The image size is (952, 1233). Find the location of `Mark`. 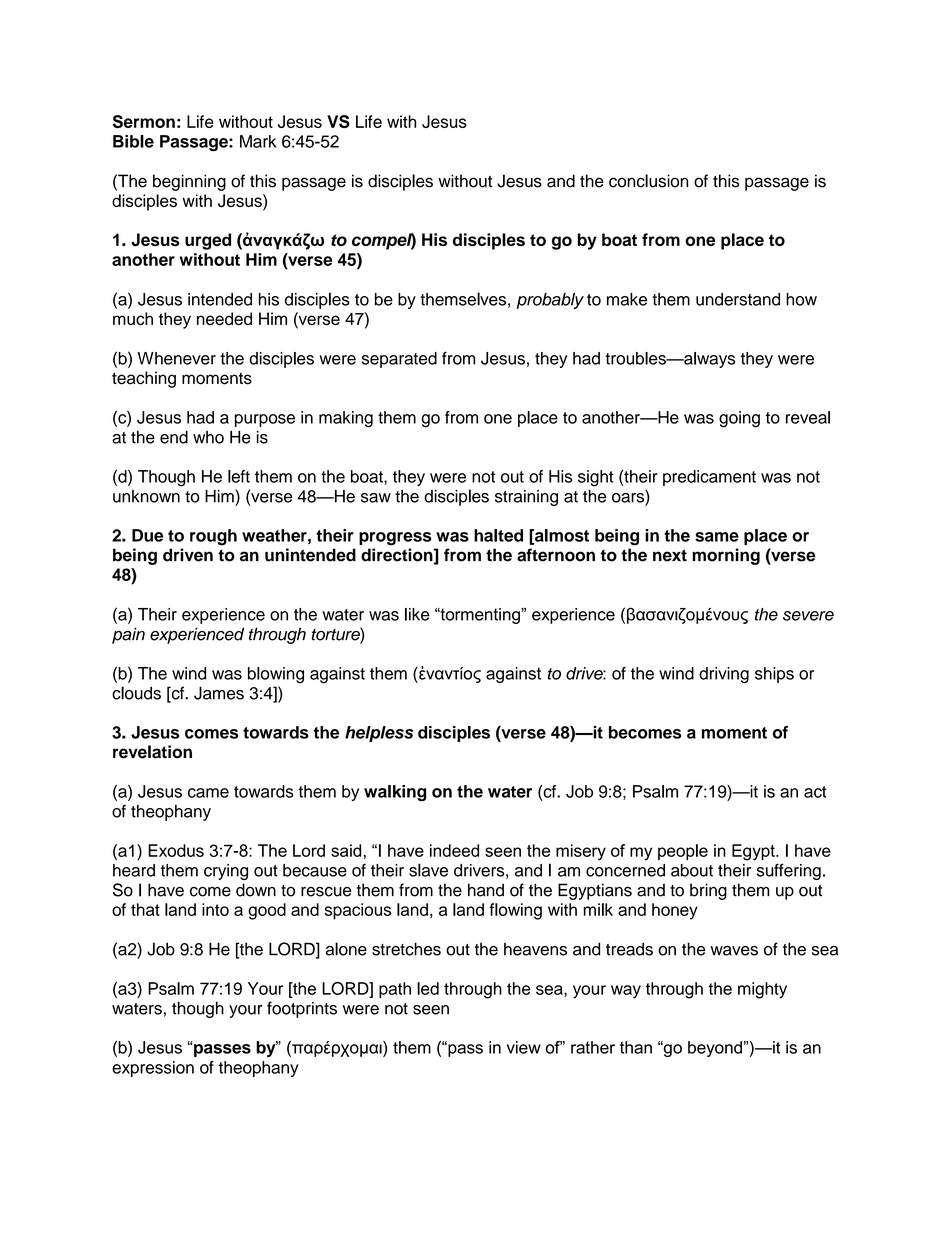

Mark is located at coordinates (258, 141).
